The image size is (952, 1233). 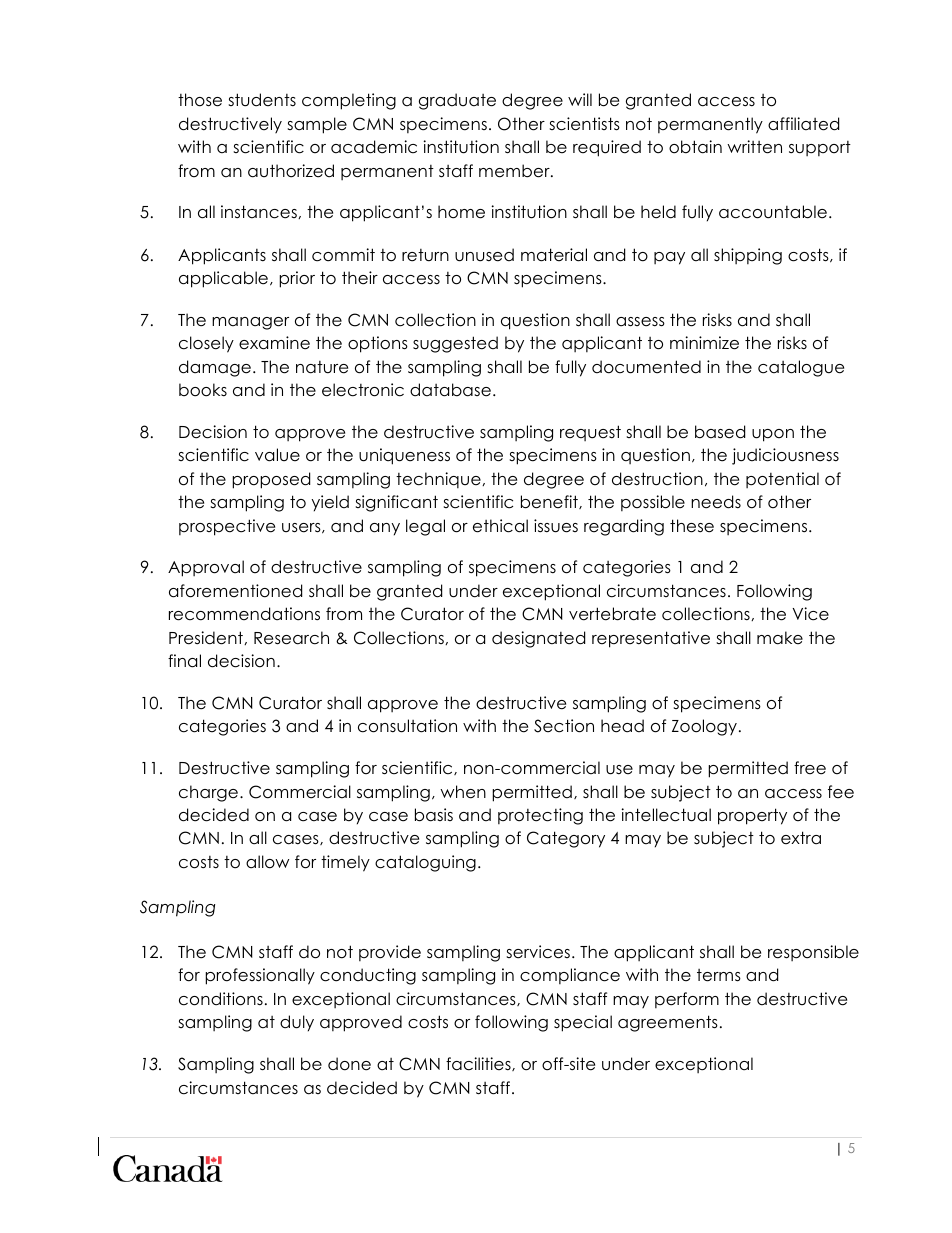 What do you see at coordinates (773, 435) in the page?
I see `upon` at bounding box center [773, 435].
